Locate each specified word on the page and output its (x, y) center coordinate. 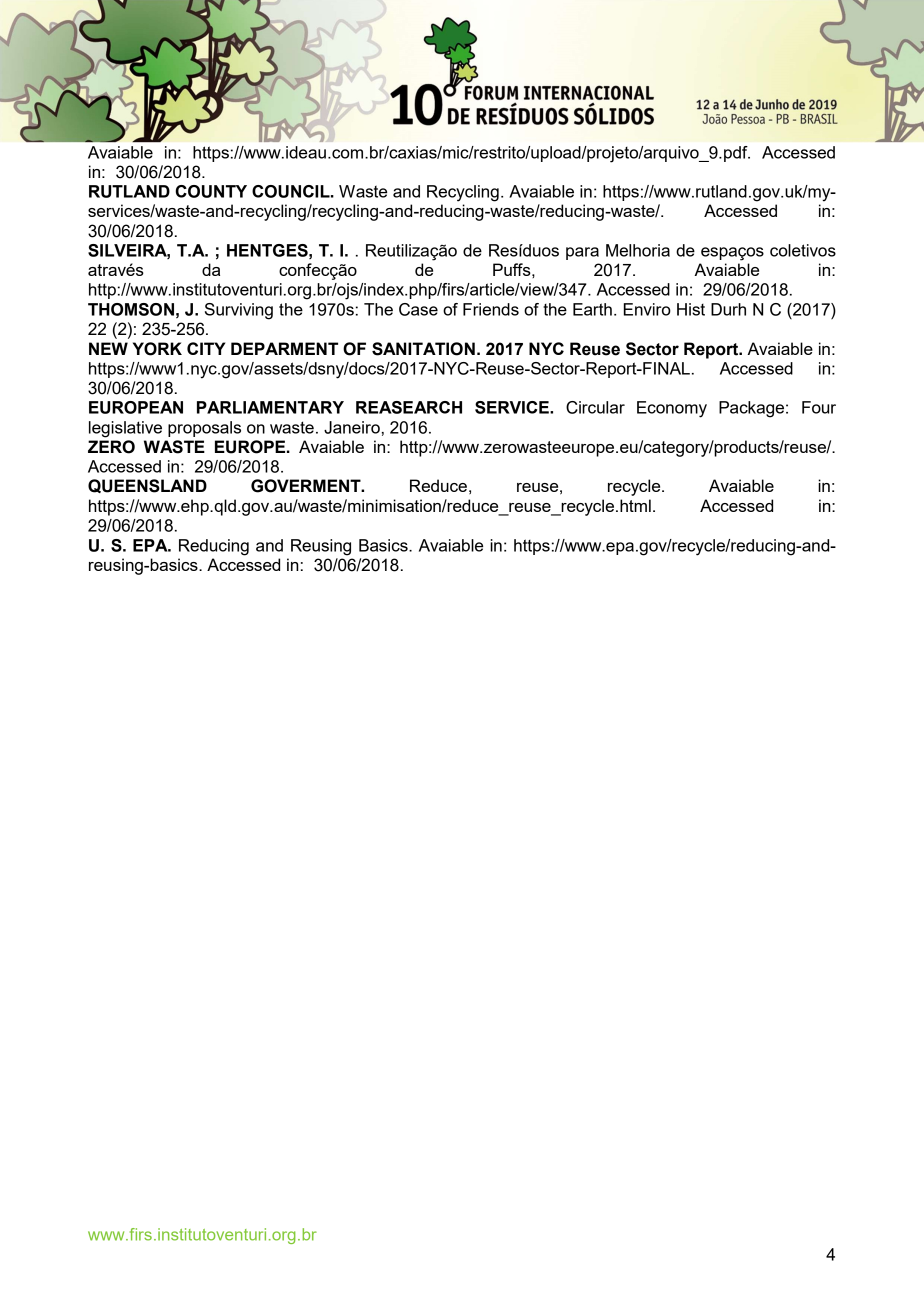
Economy (672, 409)
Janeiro (352, 427)
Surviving (239, 311)
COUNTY (211, 191)
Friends (491, 309)
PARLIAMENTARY (270, 407)
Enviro (647, 309)
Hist (691, 309)
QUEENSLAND (147, 486)
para (582, 253)
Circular (595, 407)
